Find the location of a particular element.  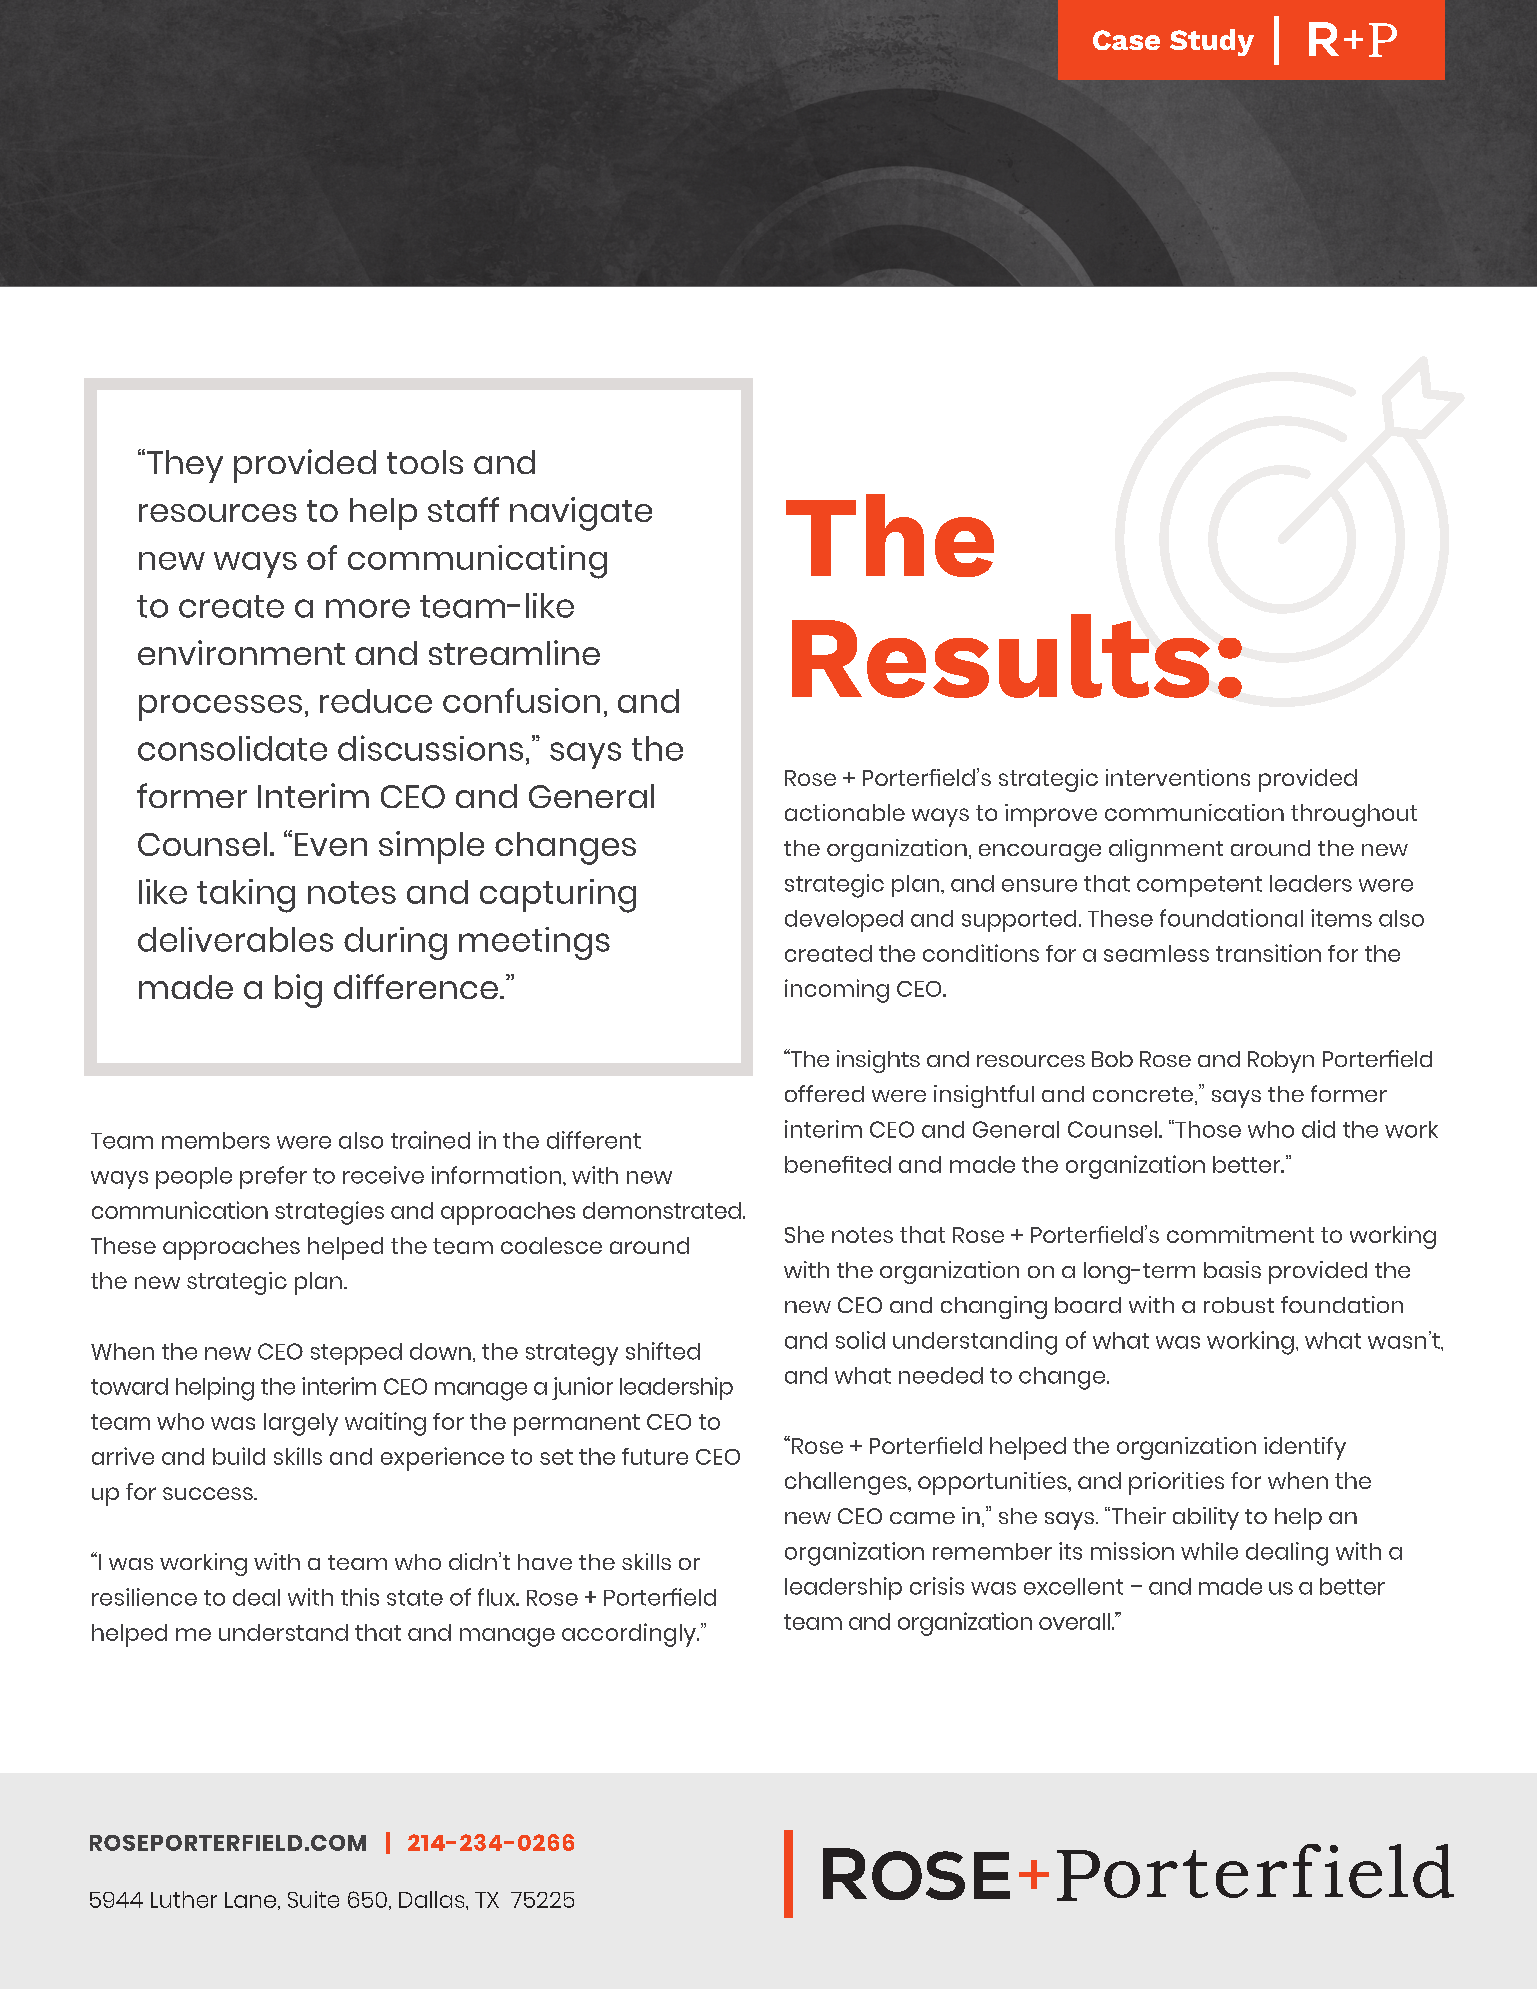

interventions is located at coordinates (1178, 777).
